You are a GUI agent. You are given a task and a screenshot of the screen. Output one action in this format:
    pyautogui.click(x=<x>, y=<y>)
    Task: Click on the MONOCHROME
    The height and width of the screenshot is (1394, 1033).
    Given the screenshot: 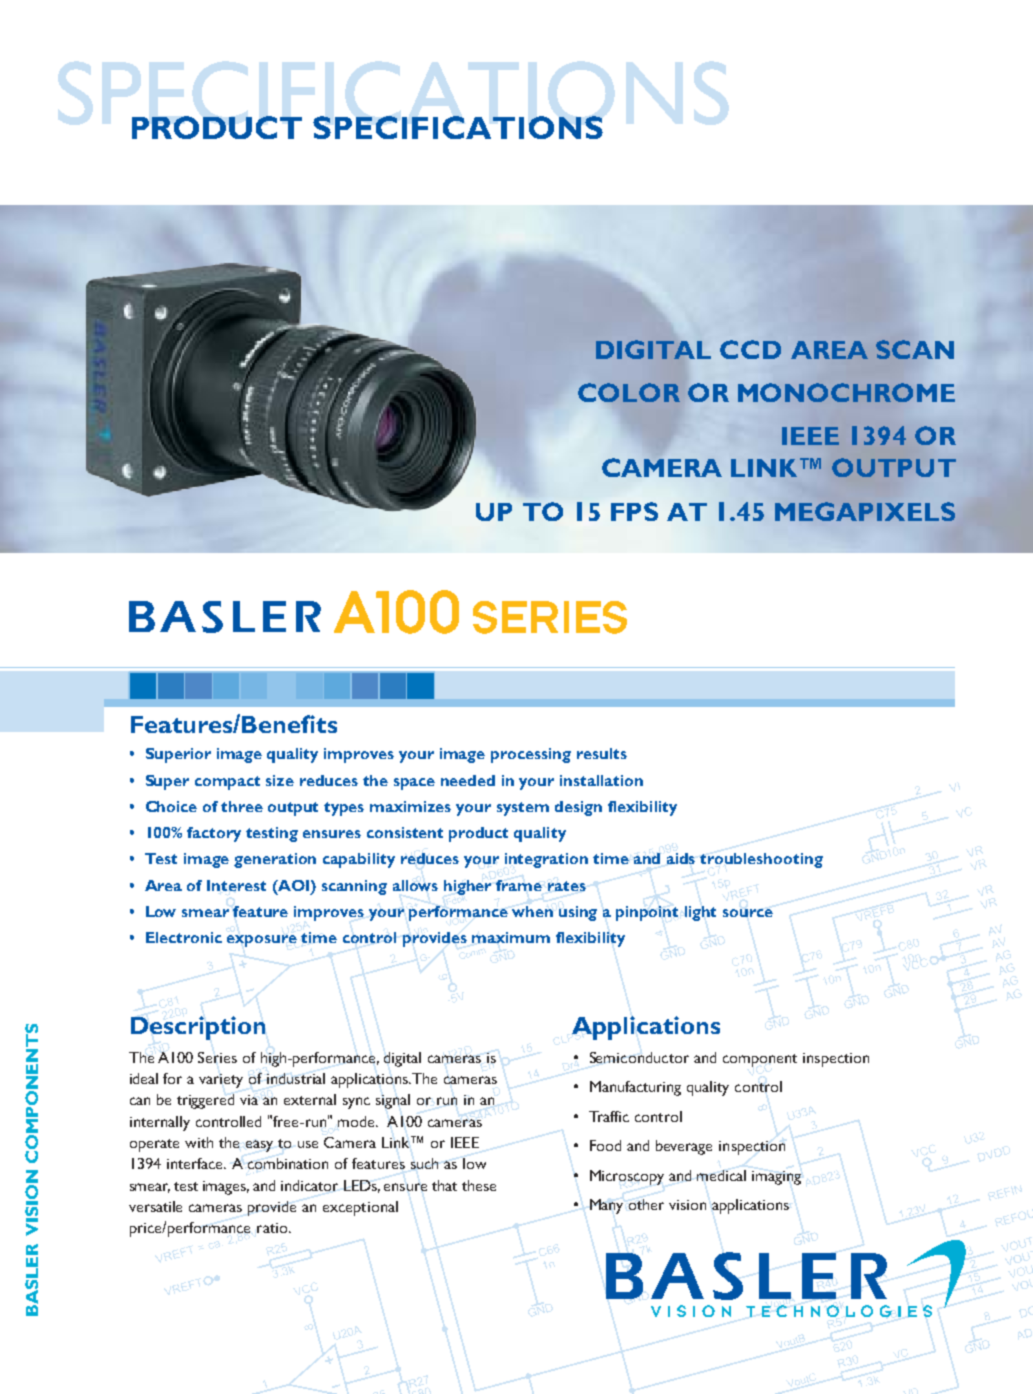 What is the action you would take?
    pyautogui.click(x=846, y=392)
